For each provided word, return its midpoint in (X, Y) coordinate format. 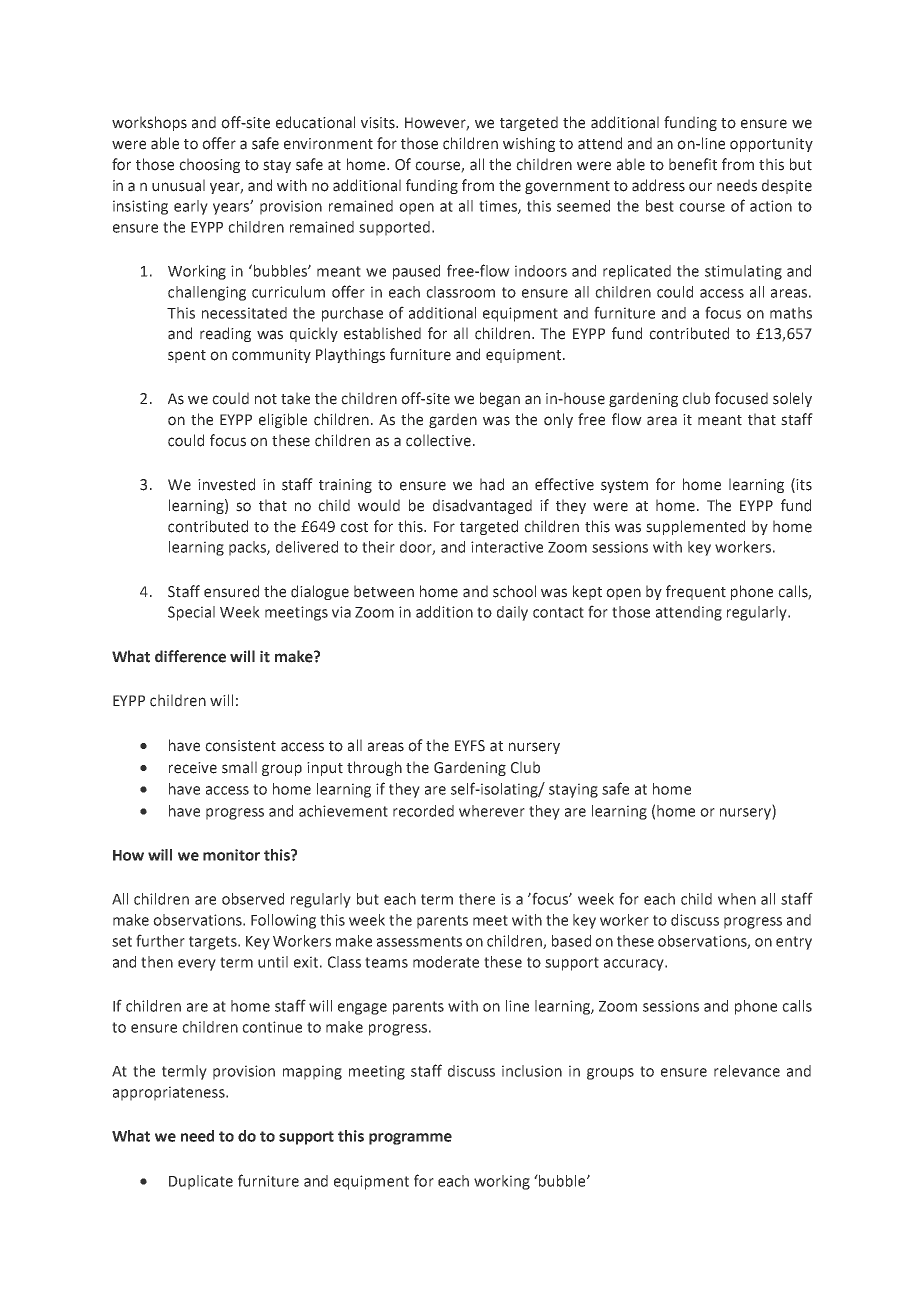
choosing (209, 165)
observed (253, 899)
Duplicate (201, 1182)
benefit (693, 164)
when (737, 899)
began (500, 399)
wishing (529, 144)
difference (190, 656)
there (477, 899)
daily (512, 613)
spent (187, 356)
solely (792, 399)
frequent (696, 592)
